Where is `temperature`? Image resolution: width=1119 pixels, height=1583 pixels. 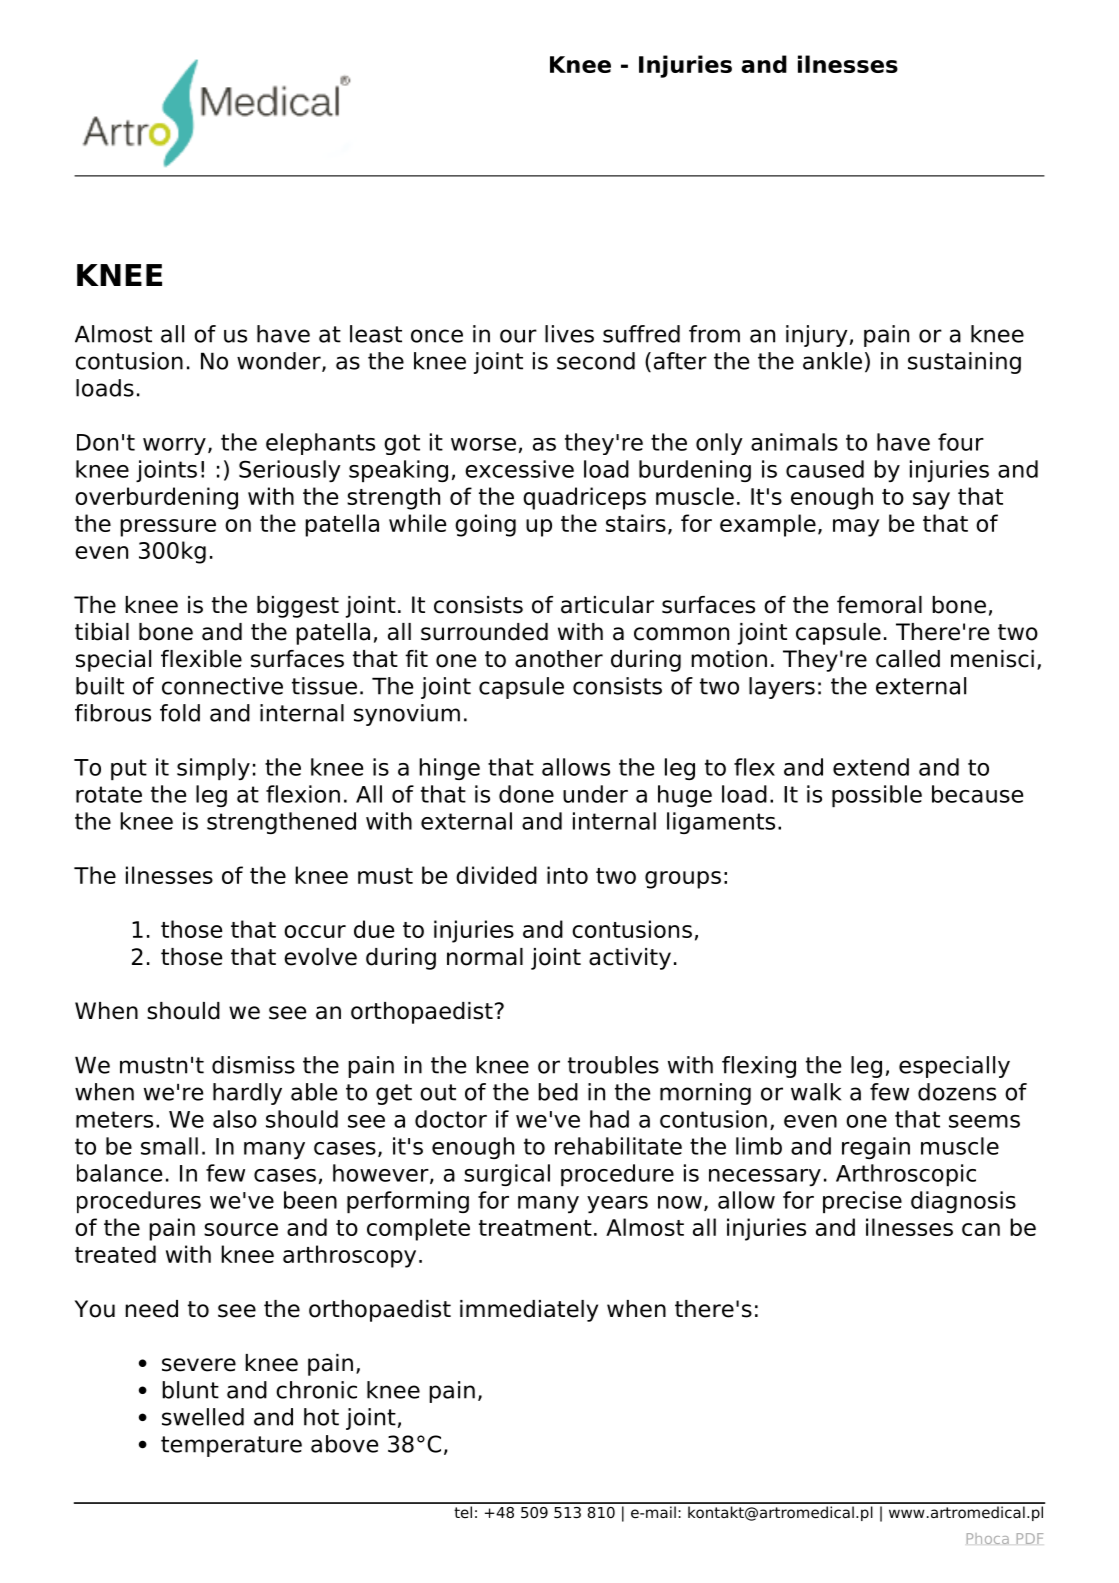
temperature is located at coordinates (231, 1446).
